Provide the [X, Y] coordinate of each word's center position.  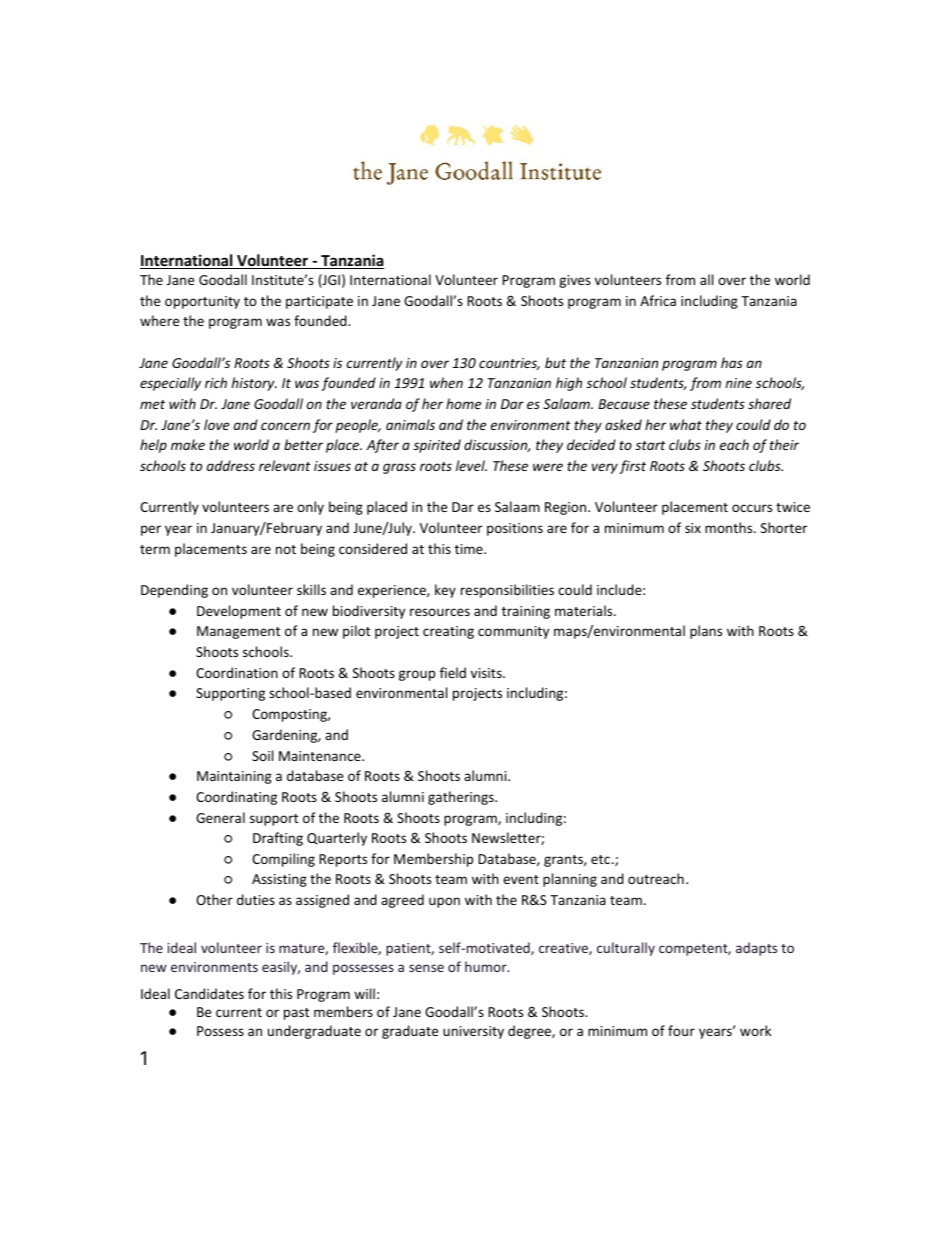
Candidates [209, 993]
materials [585, 610]
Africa [658, 300]
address [231, 465]
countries [509, 364]
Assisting [279, 880]
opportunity [202, 302]
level [471, 465]
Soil [262, 755]
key [445, 591]
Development [239, 612]
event [521, 879]
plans [706, 632]
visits [487, 673]
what [686, 424]
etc [600, 859]
